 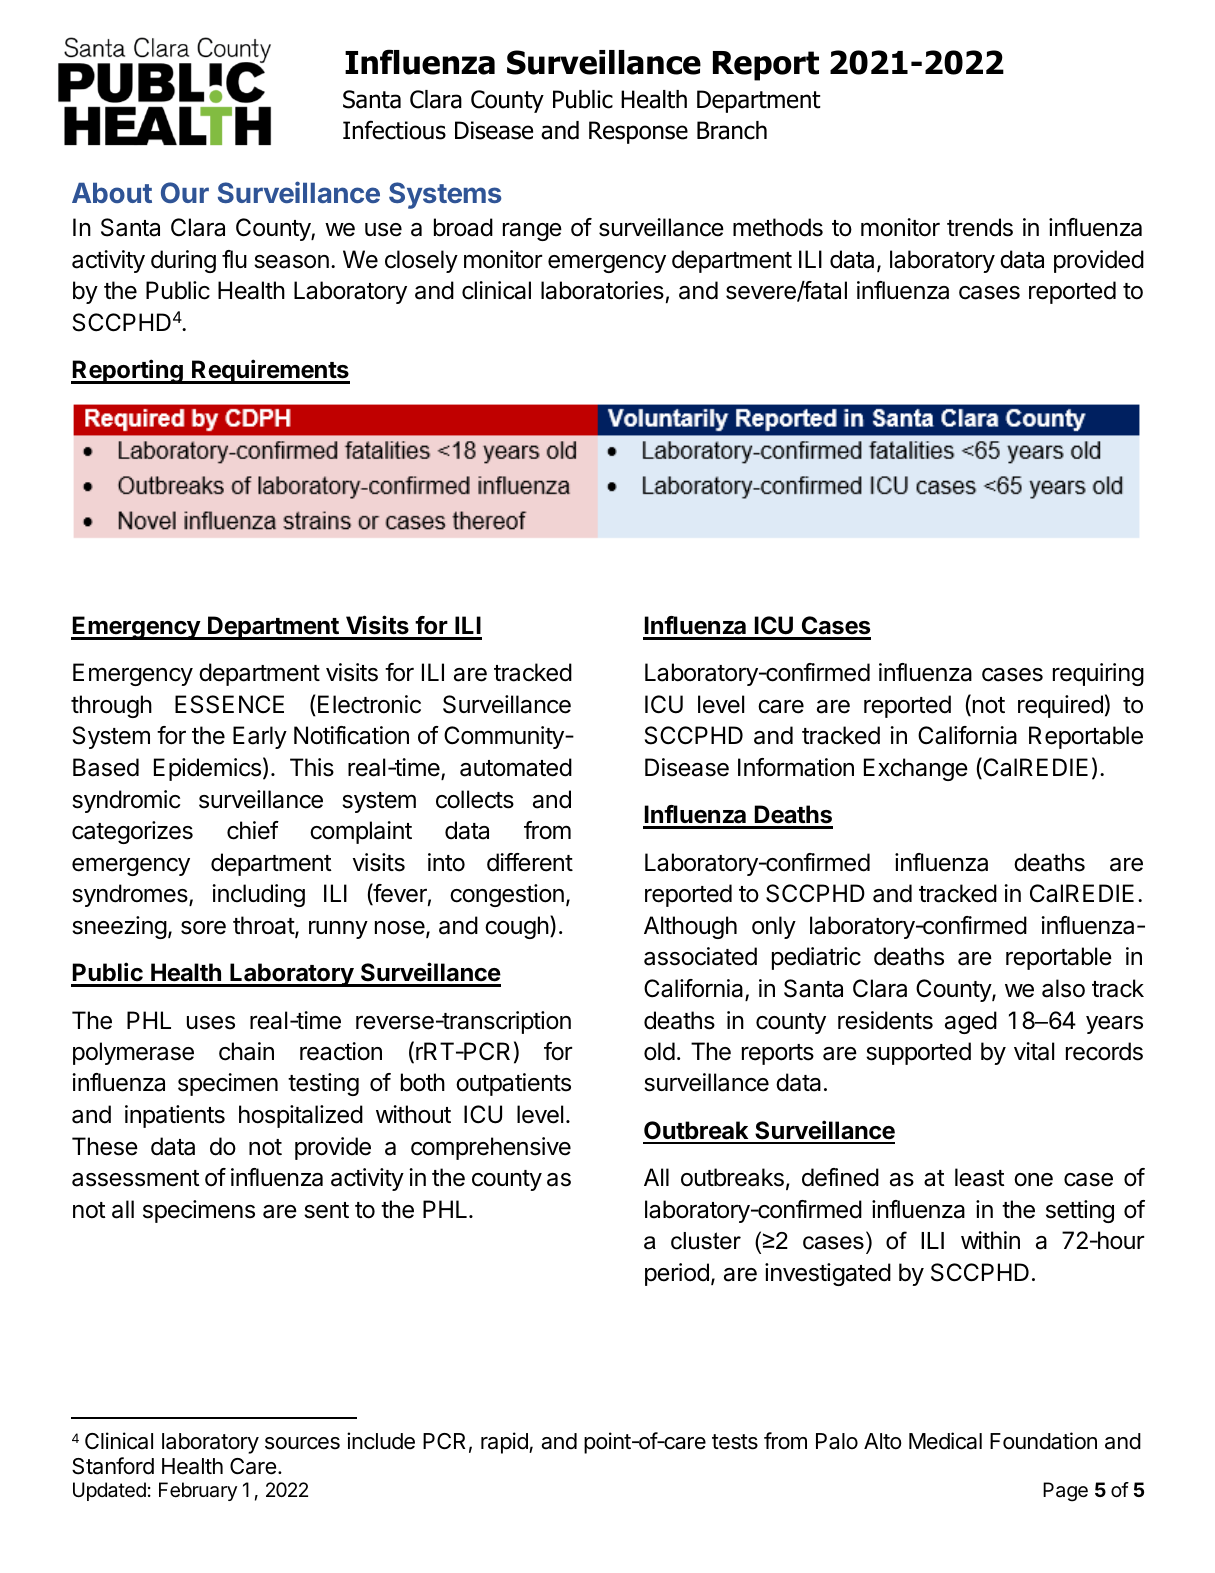 I want to click on About, so click(x=112, y=193).
